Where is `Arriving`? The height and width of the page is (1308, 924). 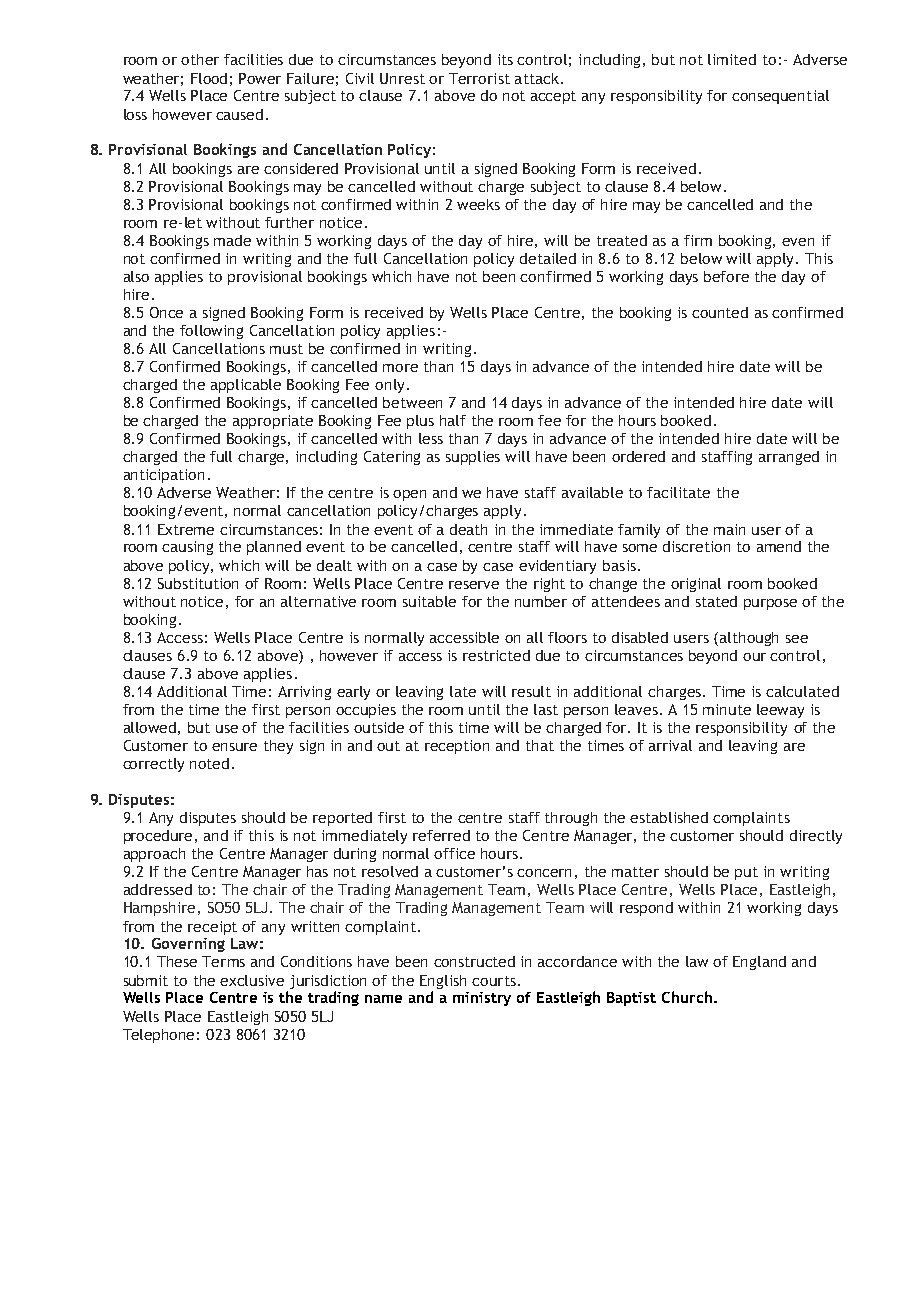 Arriving is located at coordinates (304, 693).
